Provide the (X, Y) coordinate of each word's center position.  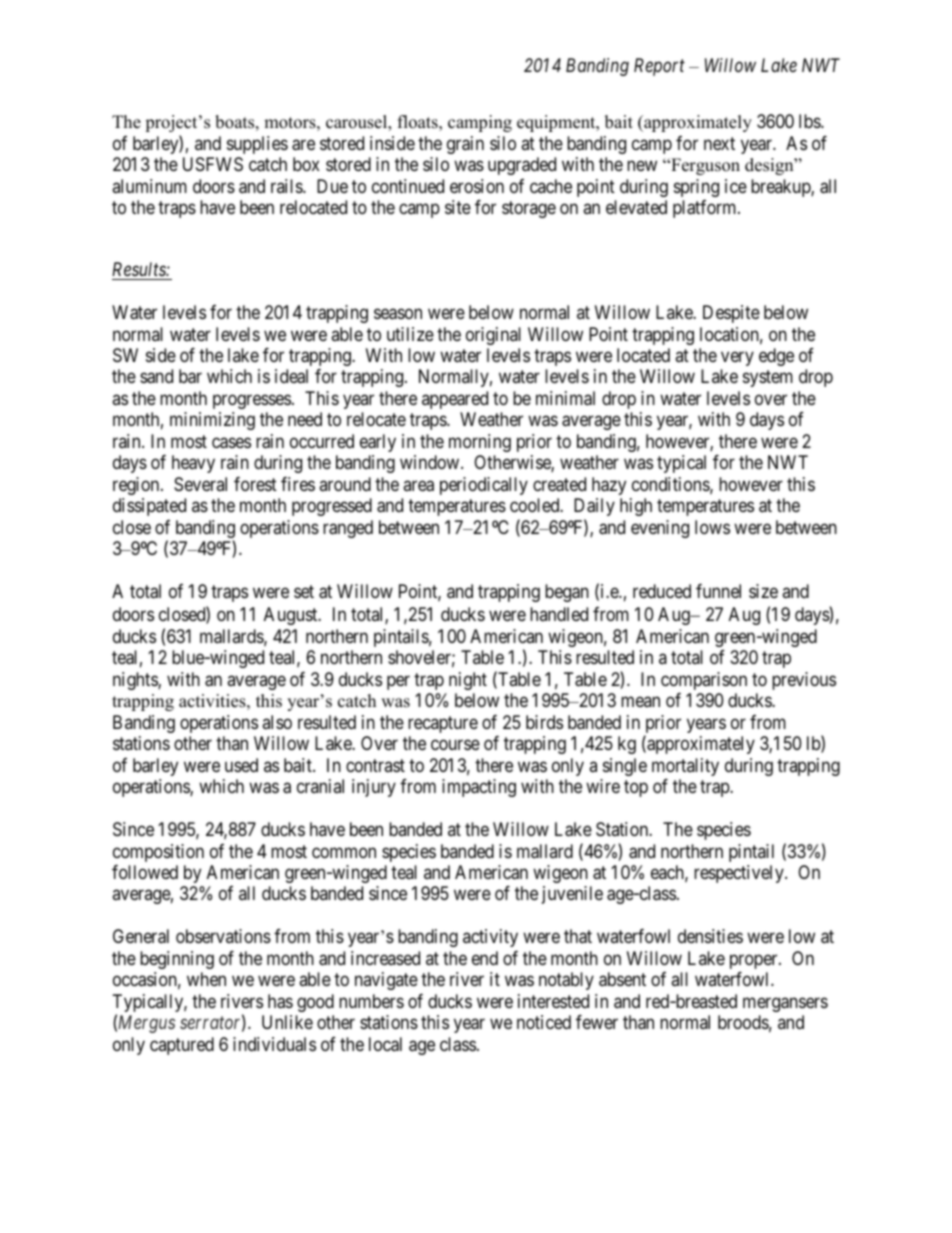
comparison (704, 681)
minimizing (212, 421)
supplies (257, 145)
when (206, 979)
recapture (443, 724)
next (719, 143)
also (277, 722)
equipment (557, 123)
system (768, 379)
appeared (455, 400)
